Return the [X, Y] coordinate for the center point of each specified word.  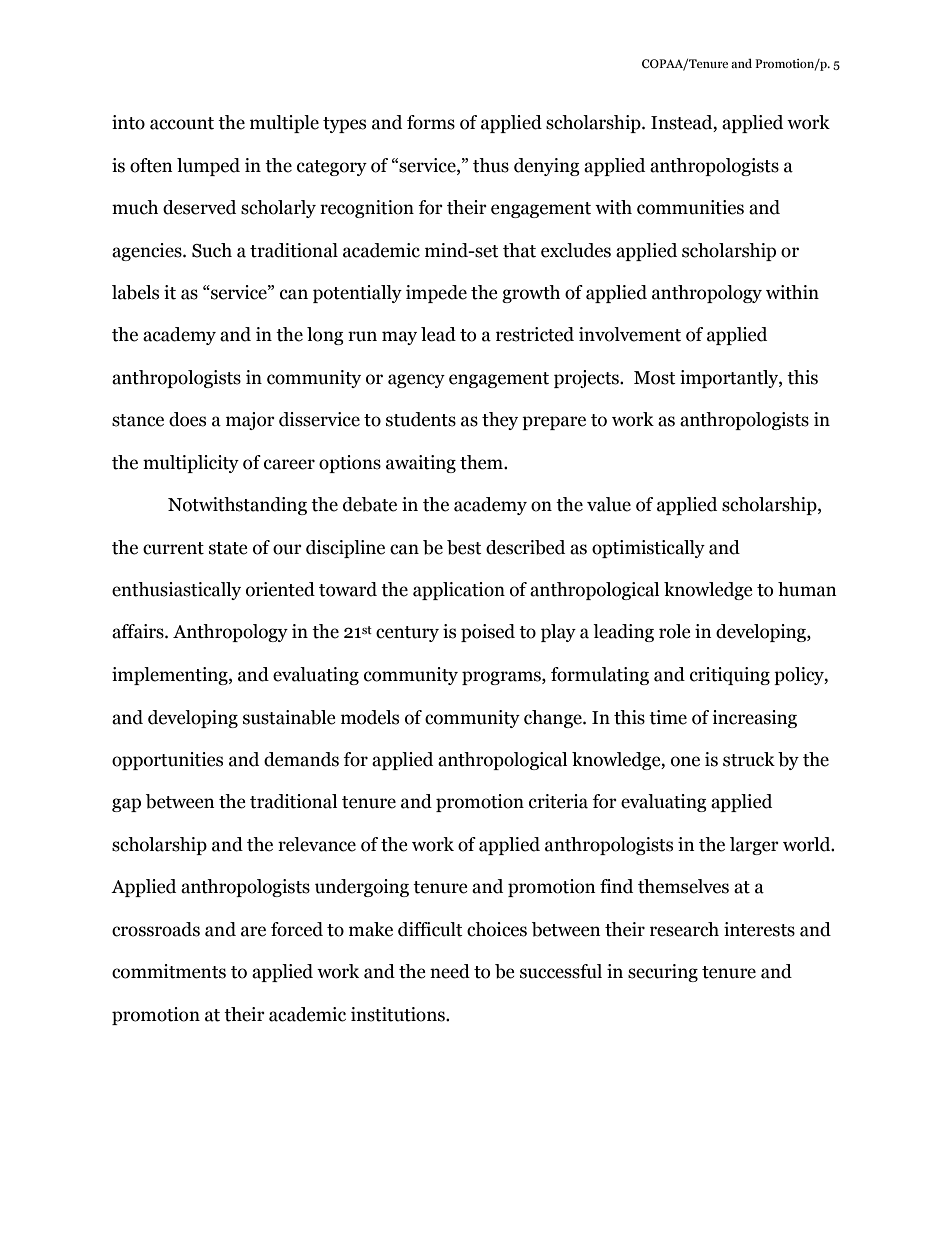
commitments [169, 971]
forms [431, 122]
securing [663, 973]
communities [690, 207]
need [450, 971]
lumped [208, 167]
